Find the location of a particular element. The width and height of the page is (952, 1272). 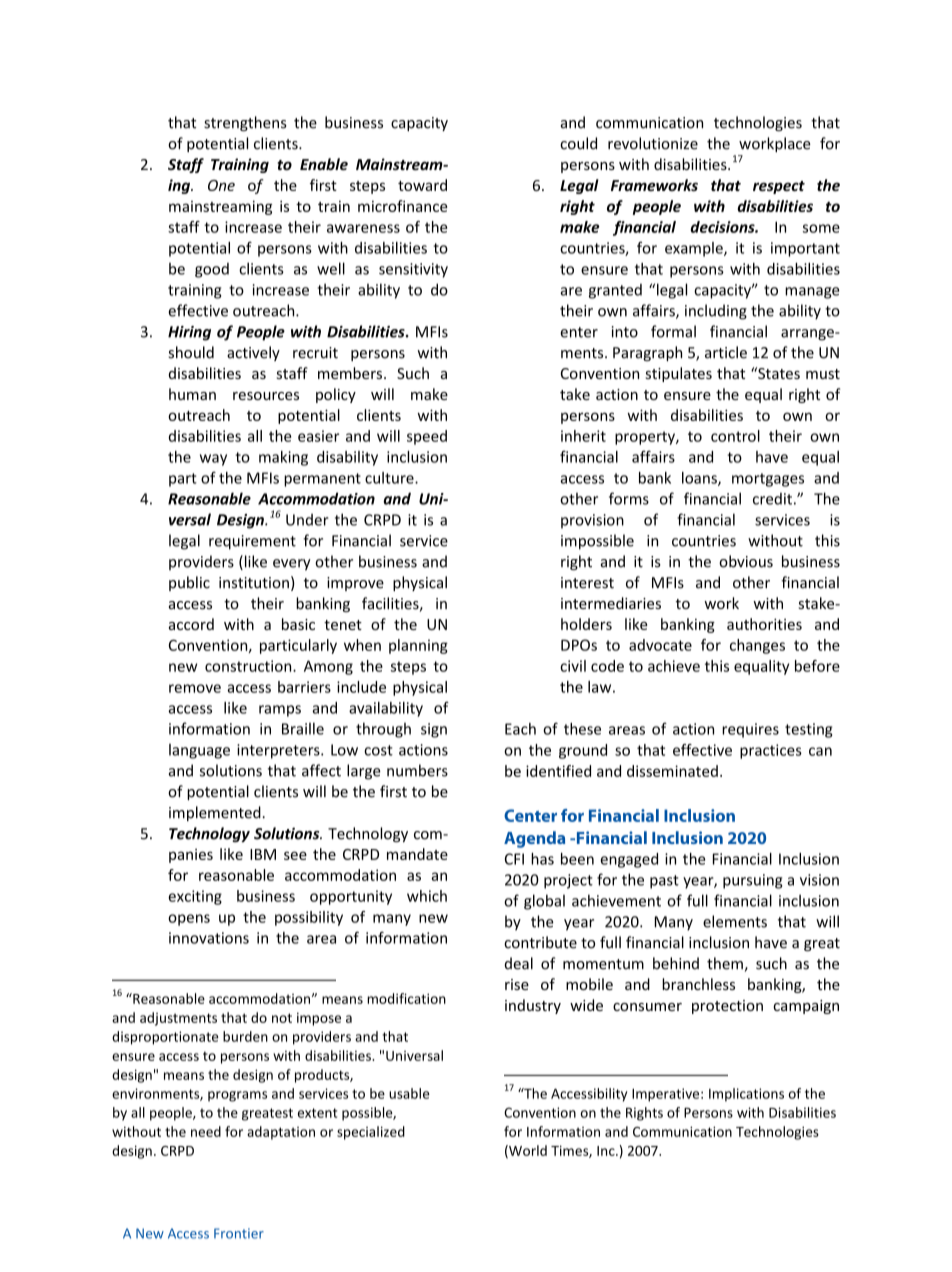

speed is located at coordinates (427, 437).
